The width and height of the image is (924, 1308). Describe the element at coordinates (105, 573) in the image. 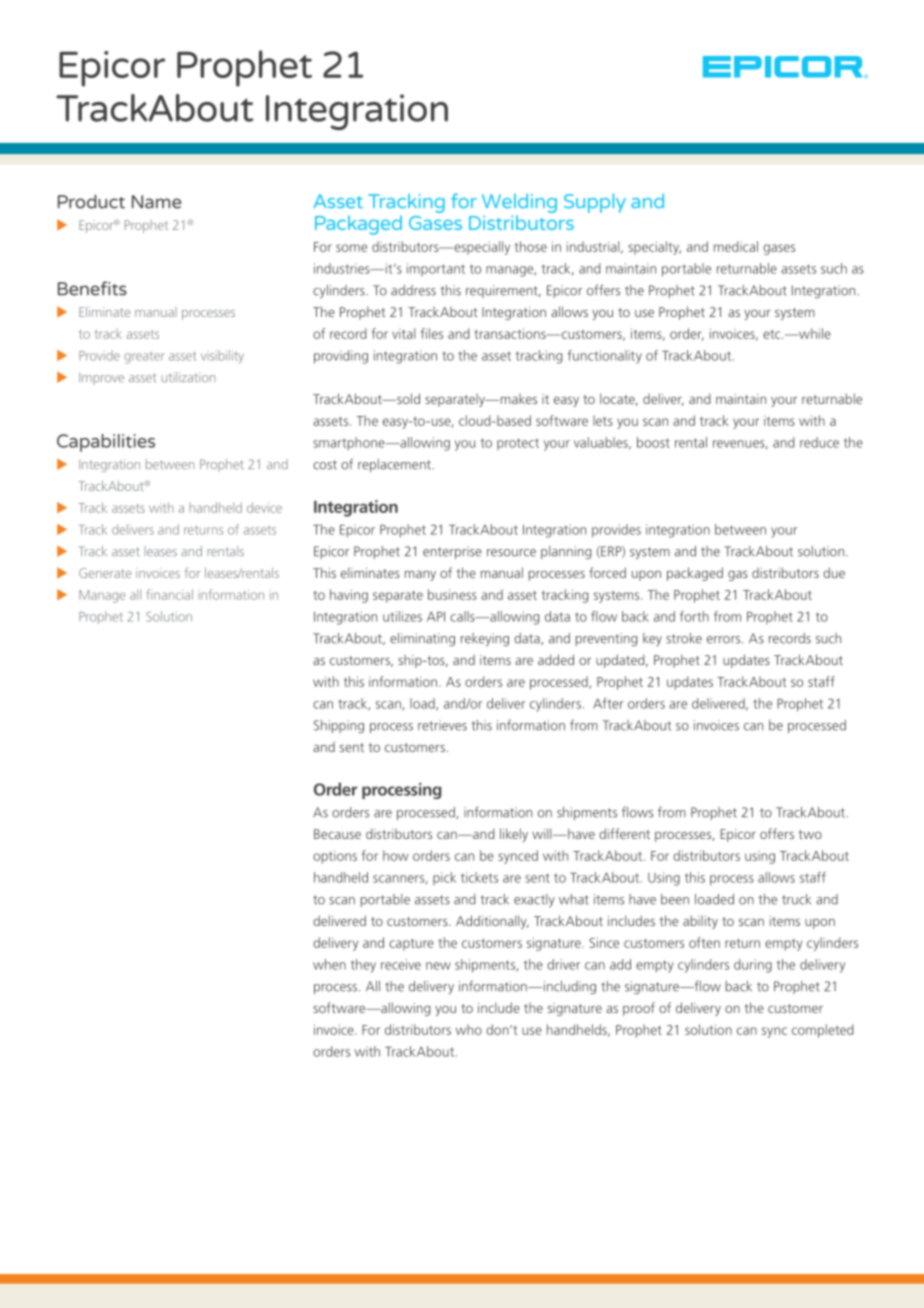

I see `Generate` at that location.
